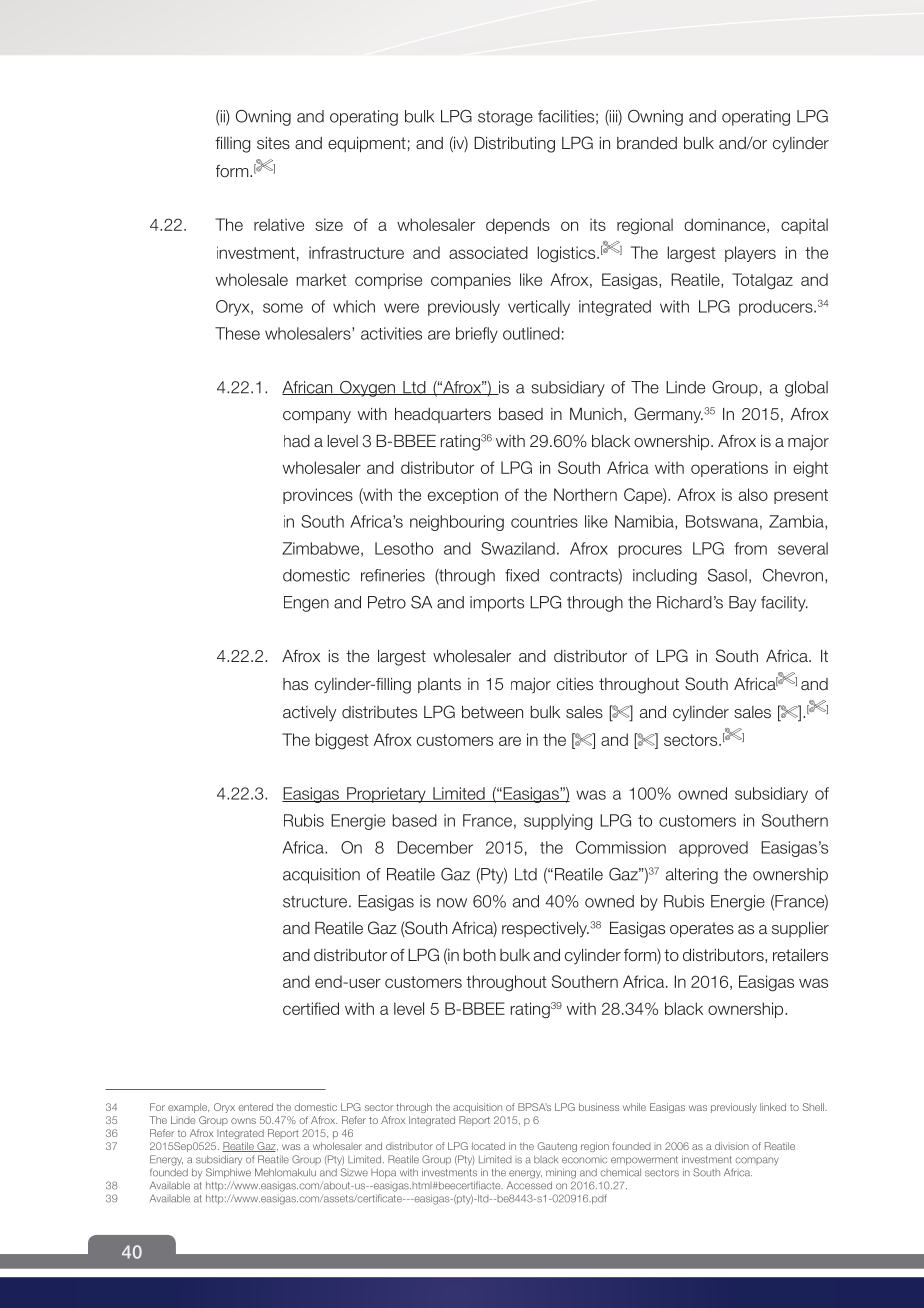 The height and width of the image is (1308, 924). Describe the element at coordinates (742, 604) in the image. I see `Bay` at that location.
